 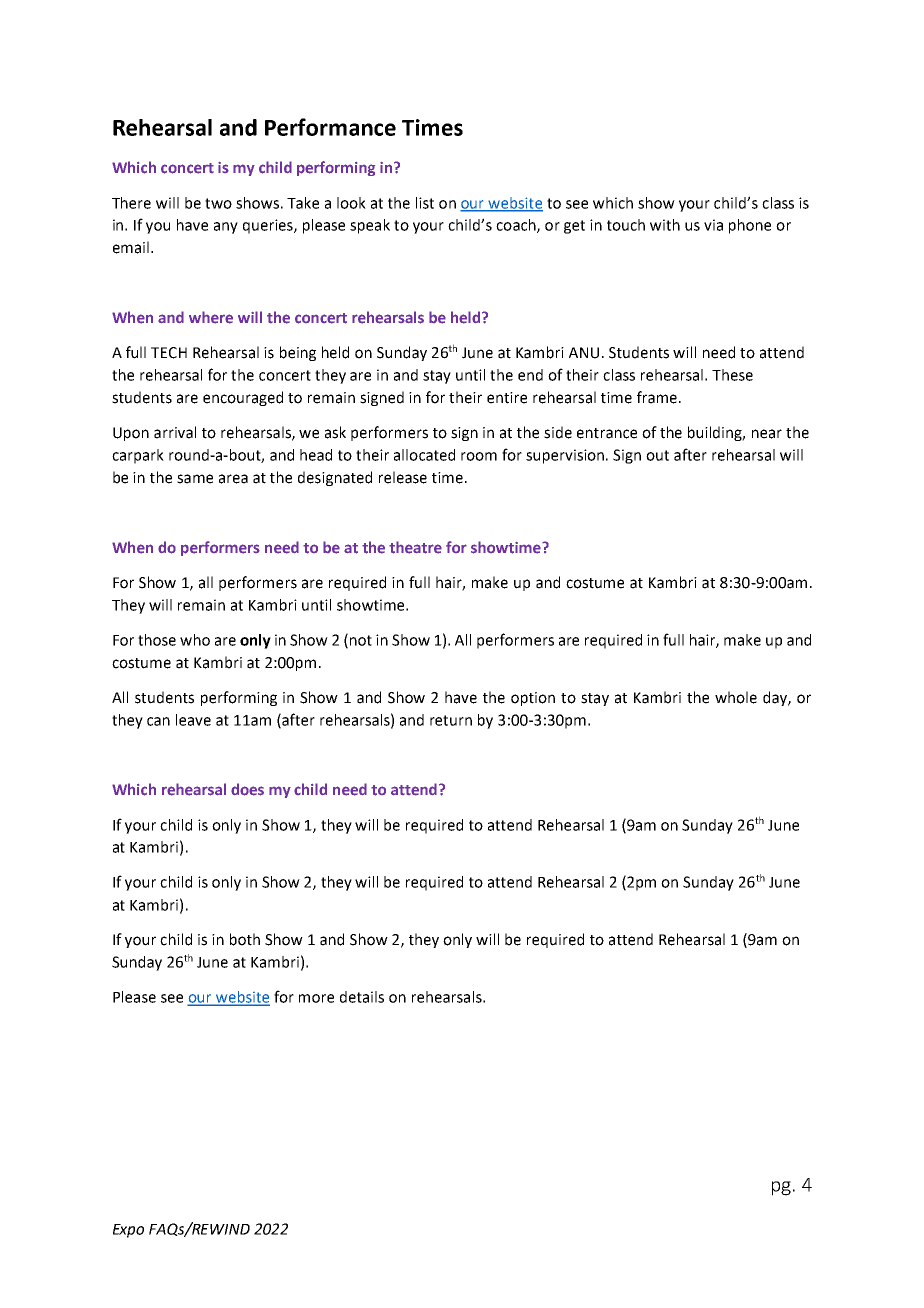 What do you see at coordinates (713, 225) in the page?
I see `via` at bounding box center [713, 225].
